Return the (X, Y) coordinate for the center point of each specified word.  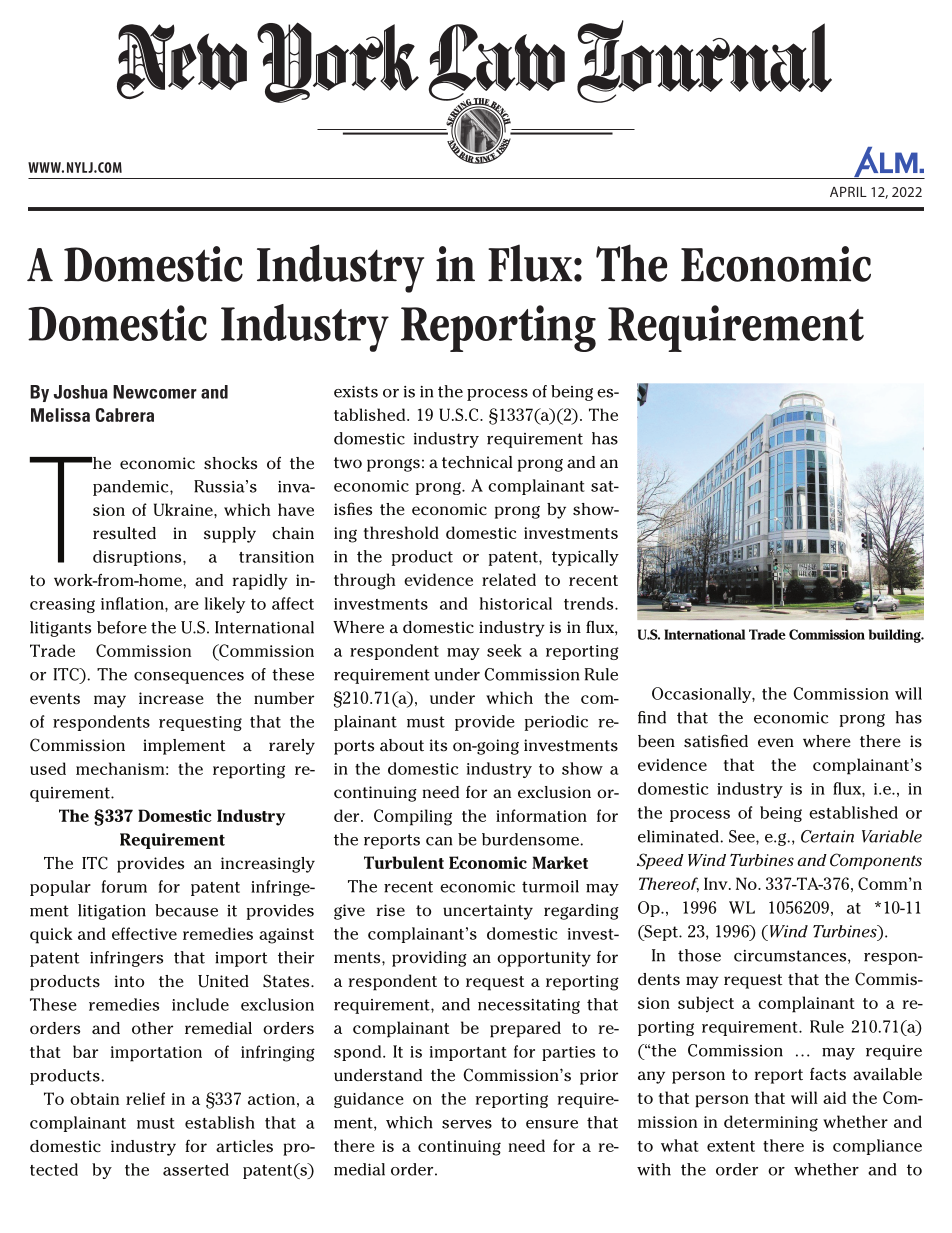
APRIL (848, 191)
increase (171, 698)
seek (504, 650)
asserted (196, 1169)
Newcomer (155, 392)
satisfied (716, 741)
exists (356, 392)
